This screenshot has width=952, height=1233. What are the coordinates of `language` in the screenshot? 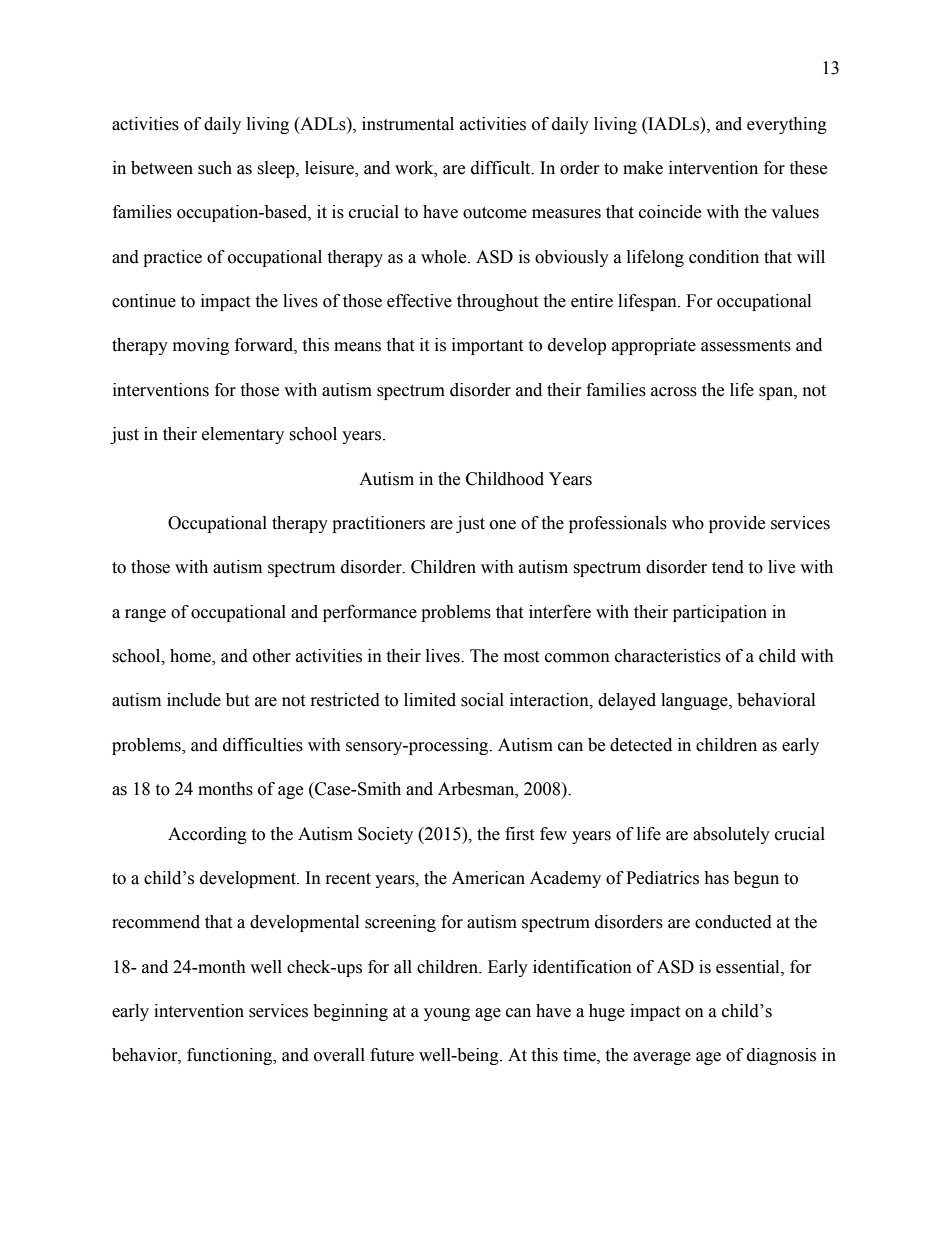 It's located at (695, 701).
